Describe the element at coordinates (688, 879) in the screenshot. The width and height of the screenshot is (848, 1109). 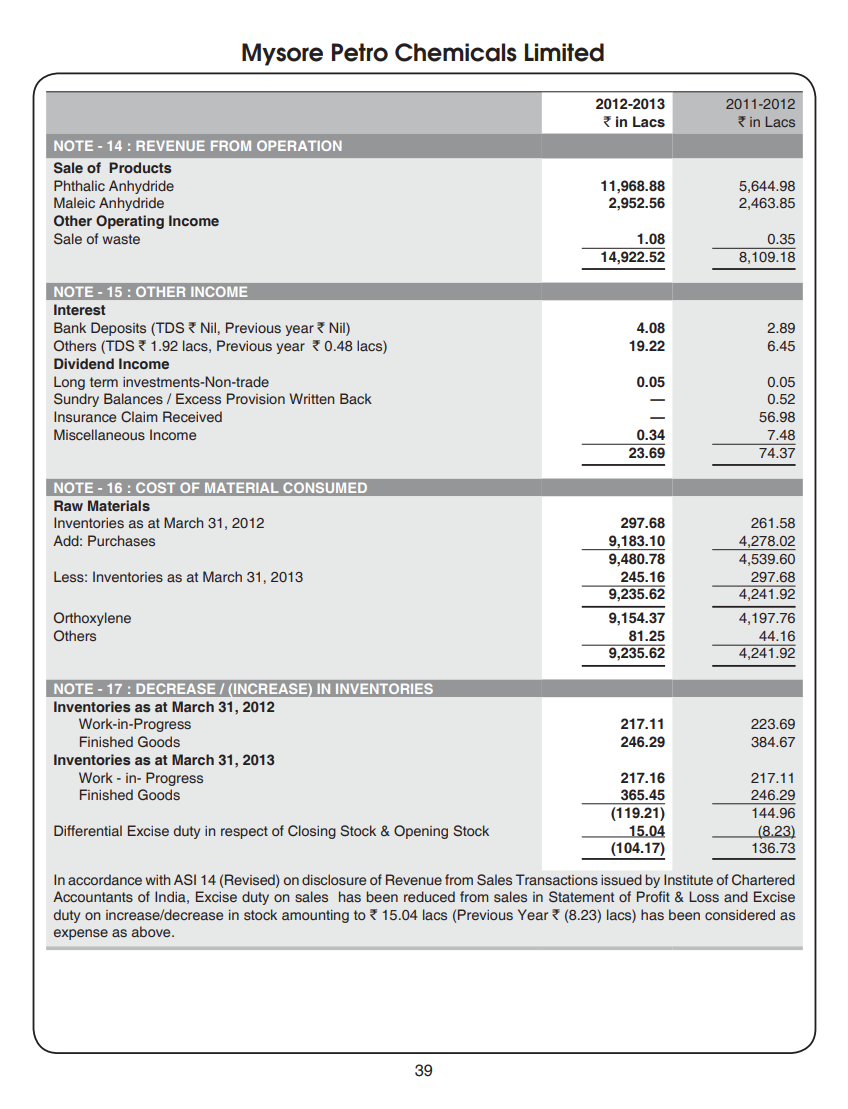
I see `Institute` at that location.
